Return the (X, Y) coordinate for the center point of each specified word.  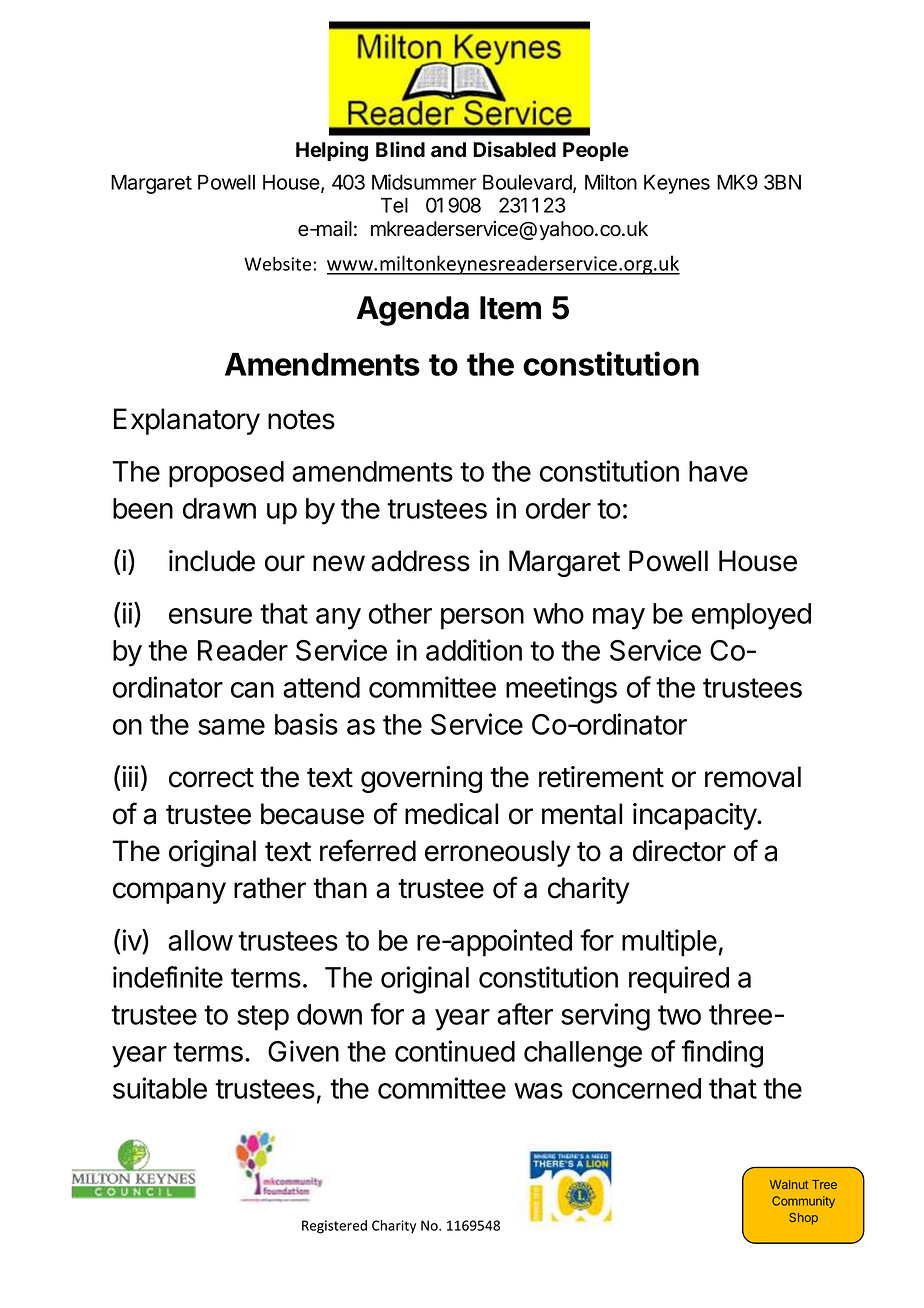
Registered (334, 1227)
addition (474, 650)
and (448, 150)
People (596, 151)
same (231, 727)
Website (277, 263)
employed (751, 616)
